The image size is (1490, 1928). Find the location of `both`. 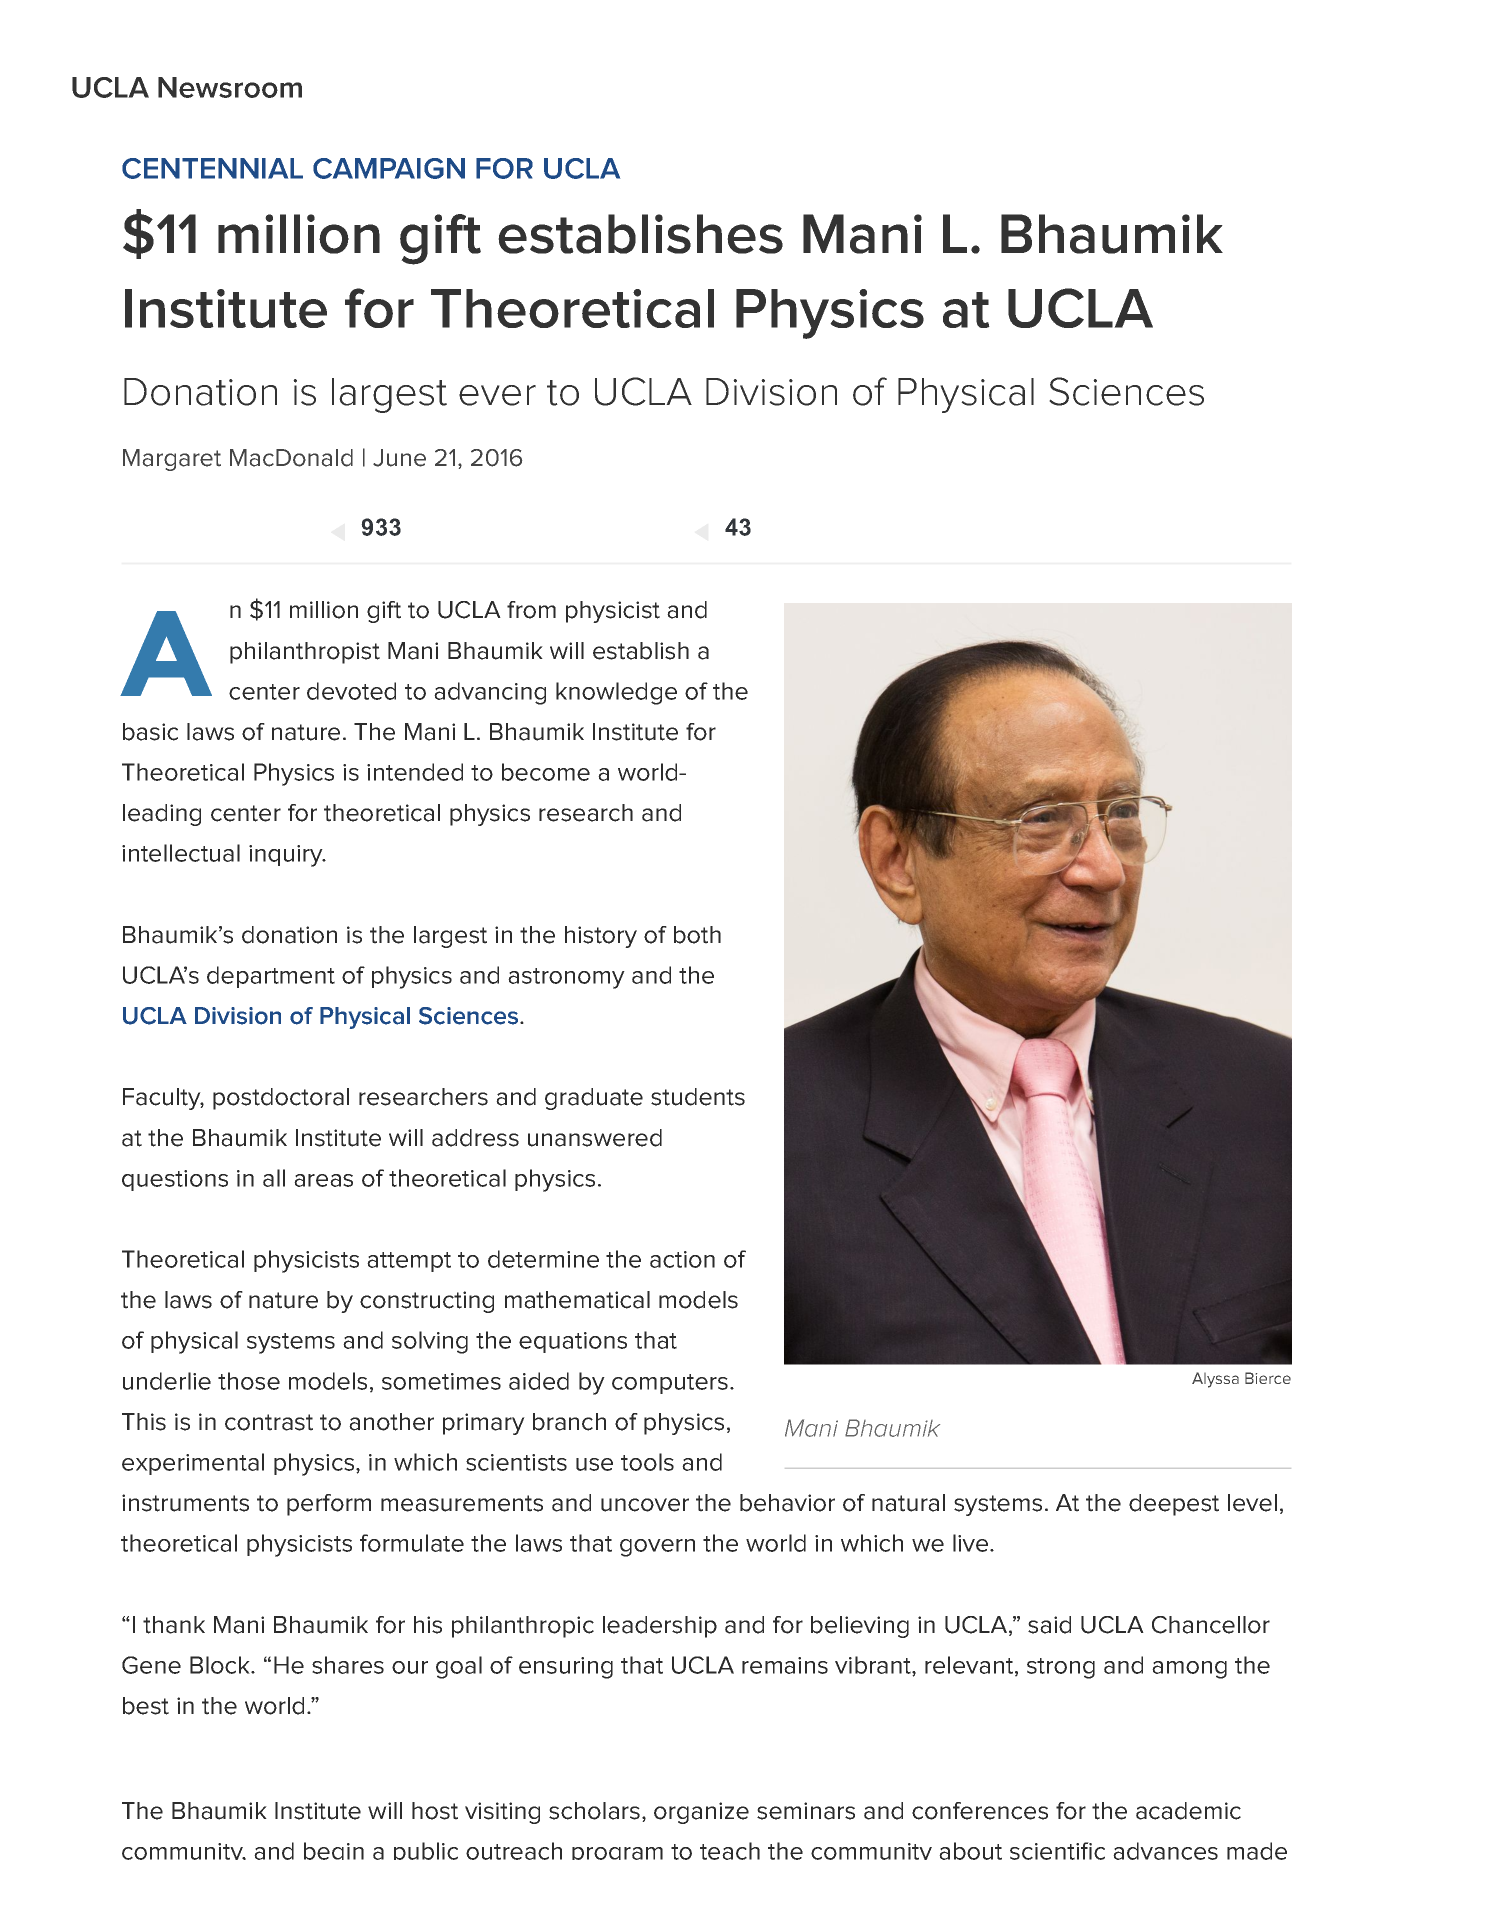

both is located at coordinates (697, 935).
